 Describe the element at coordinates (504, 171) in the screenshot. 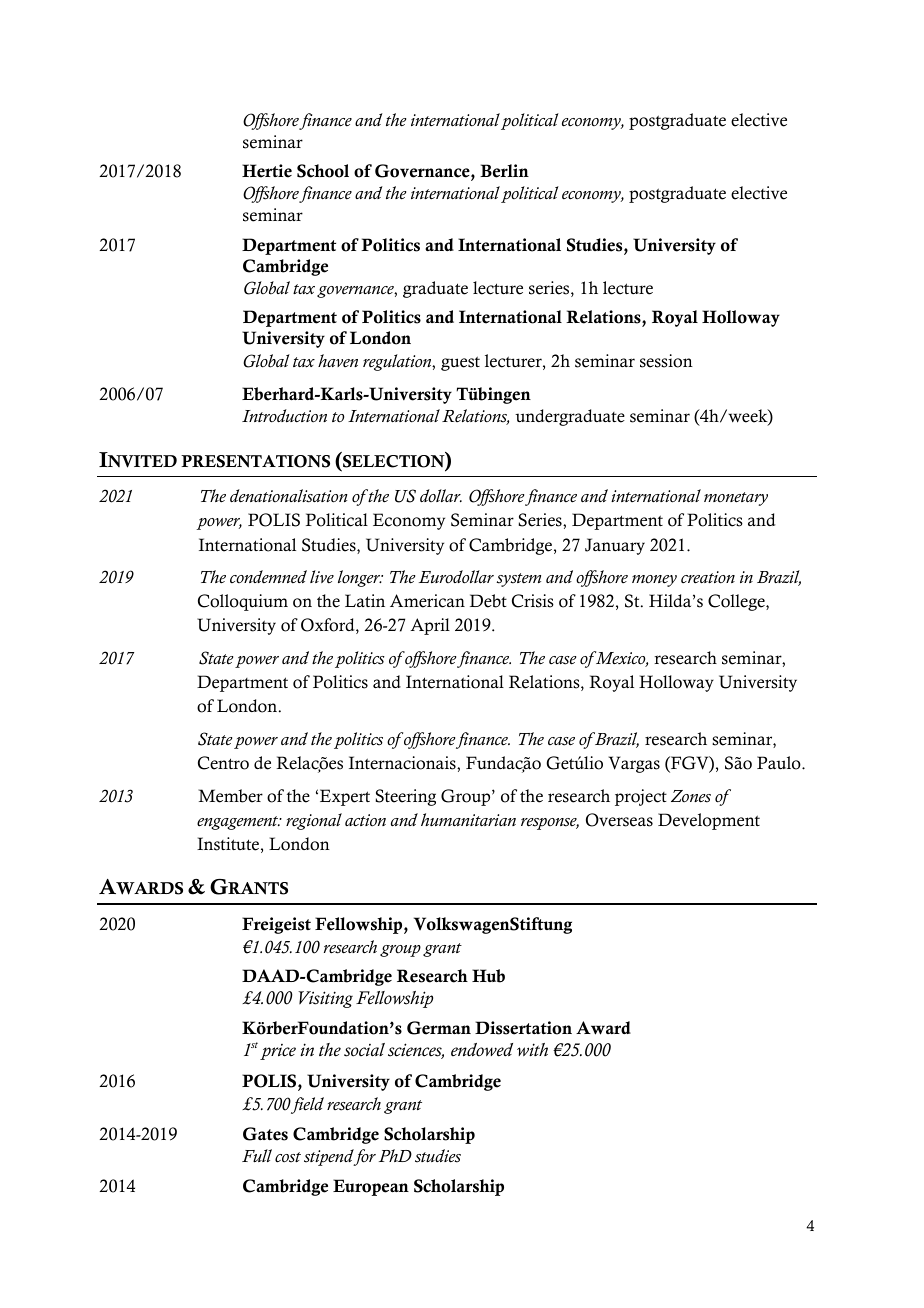

I see `Berlin` at that location.
